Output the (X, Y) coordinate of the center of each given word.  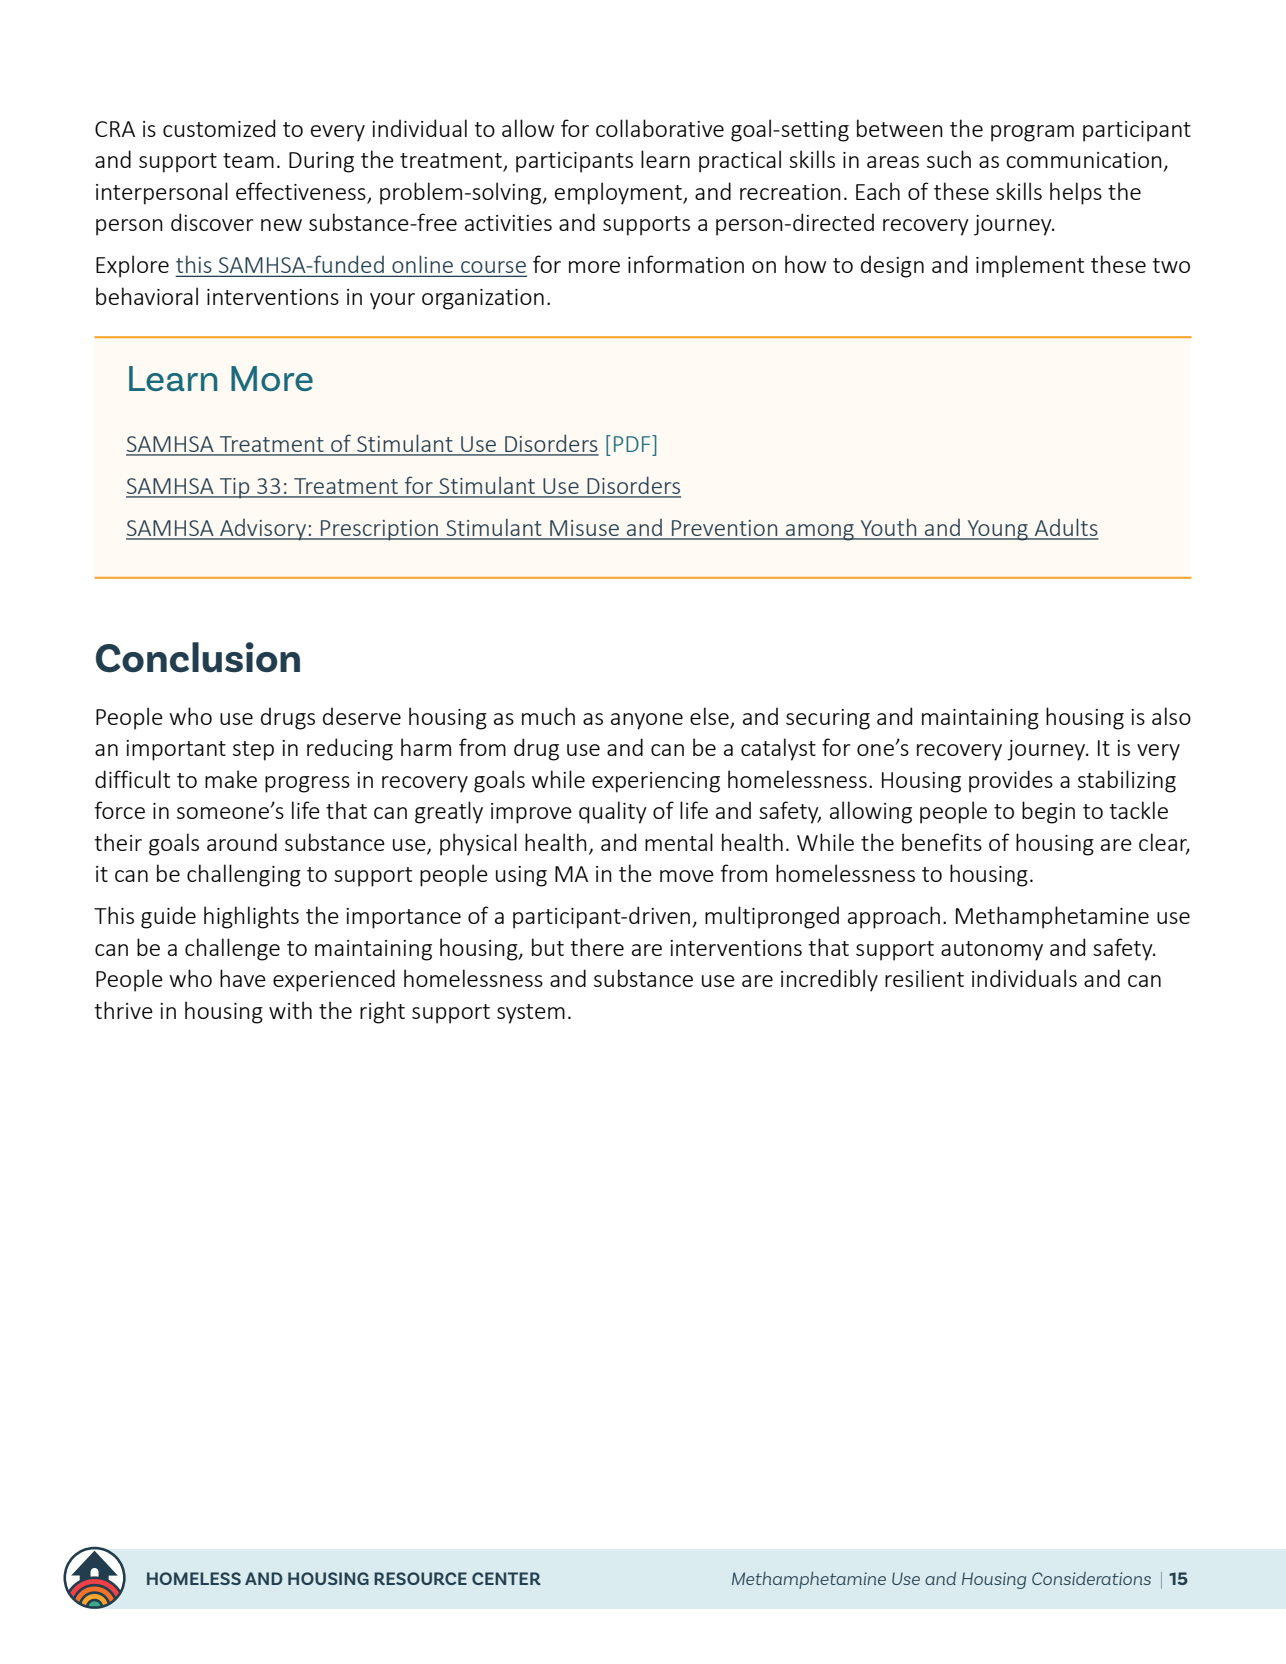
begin (1048, 812)
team (248, 160)
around (242, 842)
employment (619, 193)
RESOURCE (420, 1578)
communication (1084, 160)
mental (679, 842)
